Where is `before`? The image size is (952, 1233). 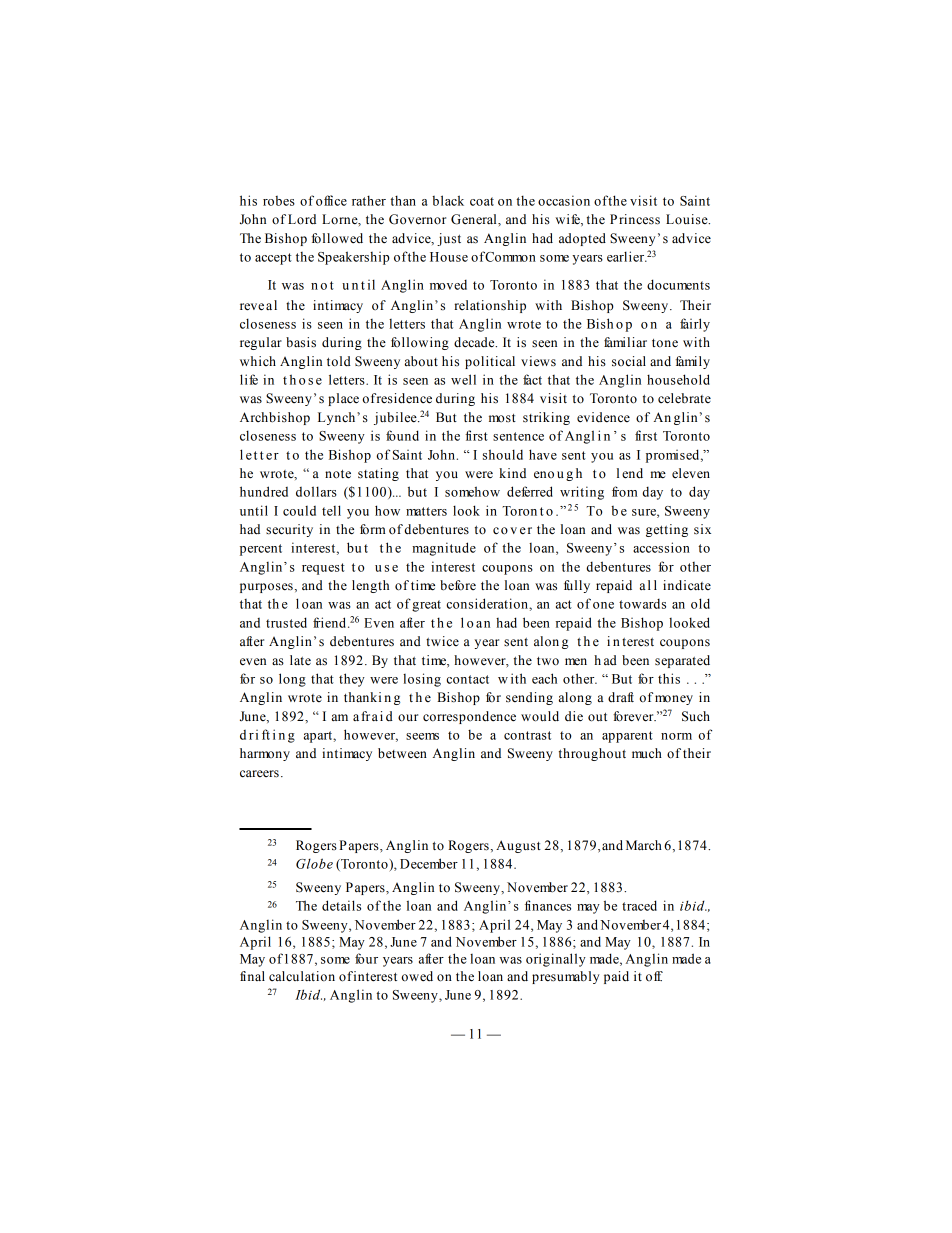
before is located at coordinates (458, 585).
